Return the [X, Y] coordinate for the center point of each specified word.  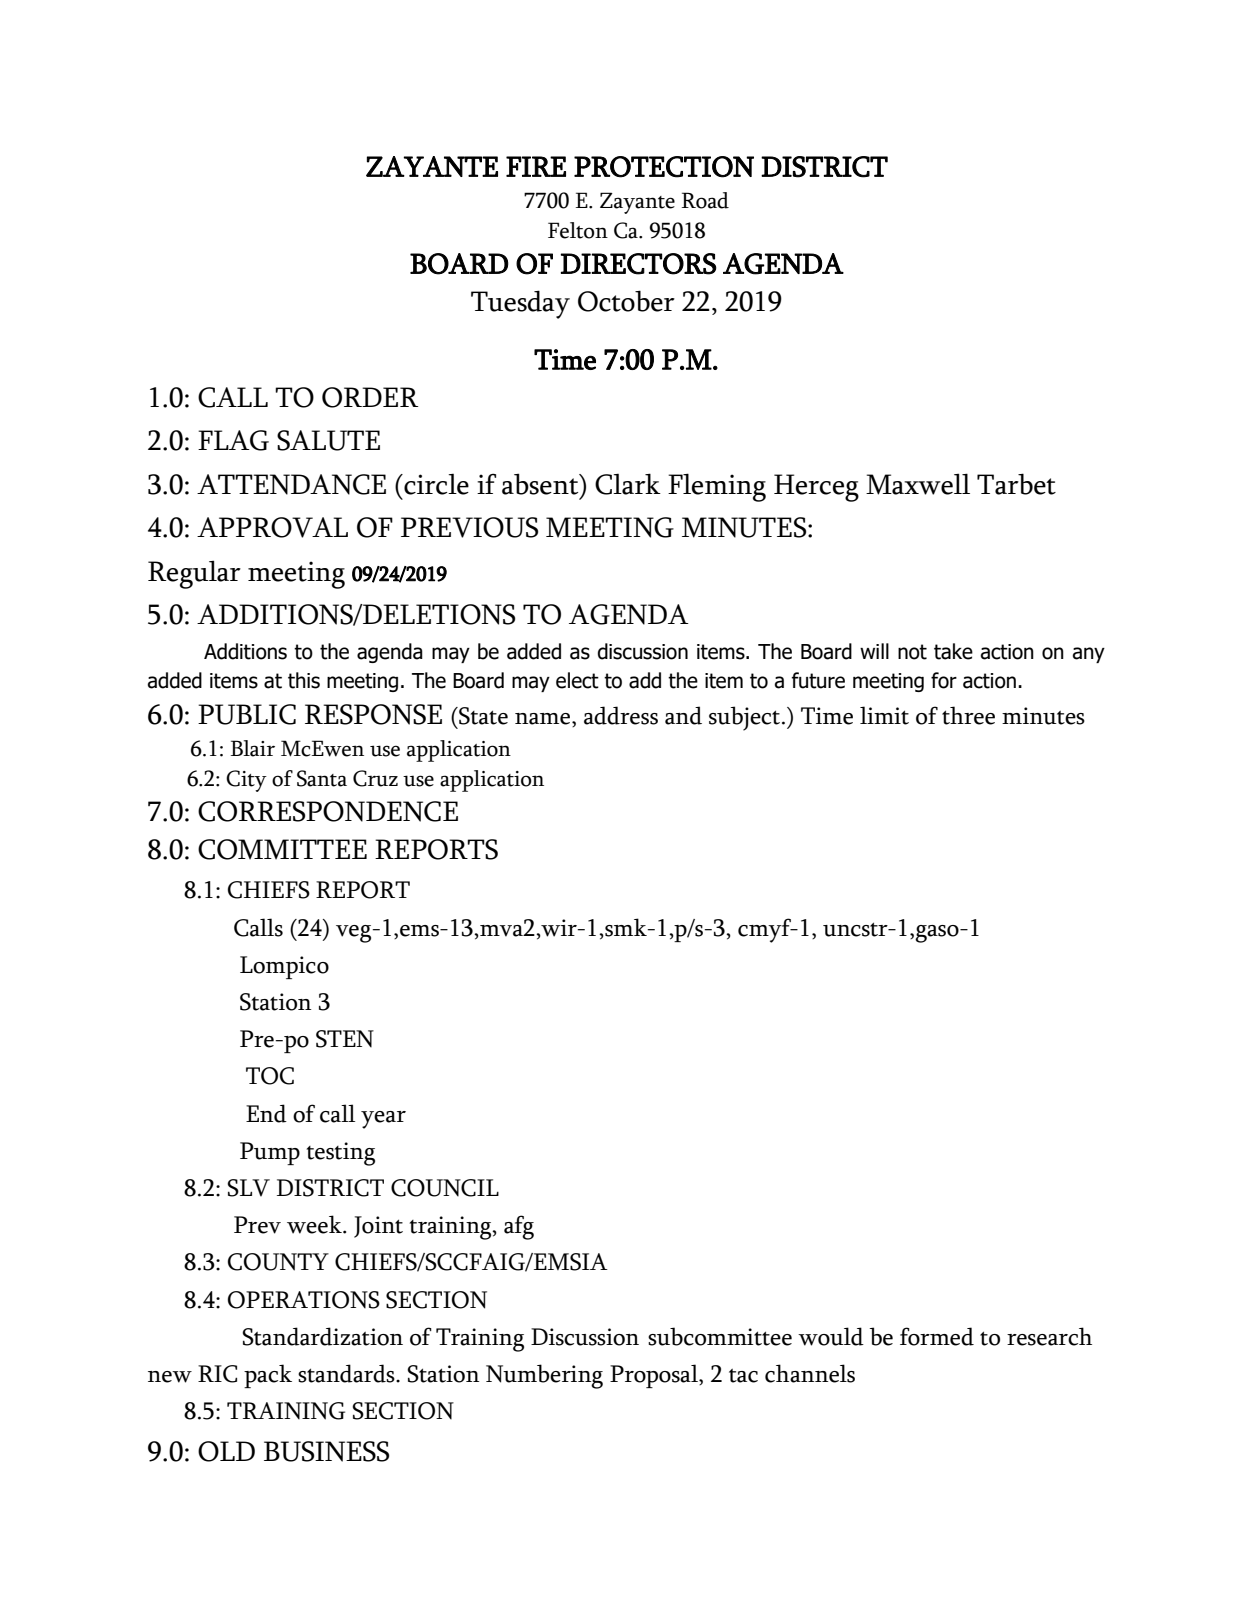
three [968, 715]
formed [937, 1336]
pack [268, 1376]
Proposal [655, 1376]
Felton [578, 230]
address [621, 715]
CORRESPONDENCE [328, 811]
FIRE [536, 166]
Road [705, 200]
